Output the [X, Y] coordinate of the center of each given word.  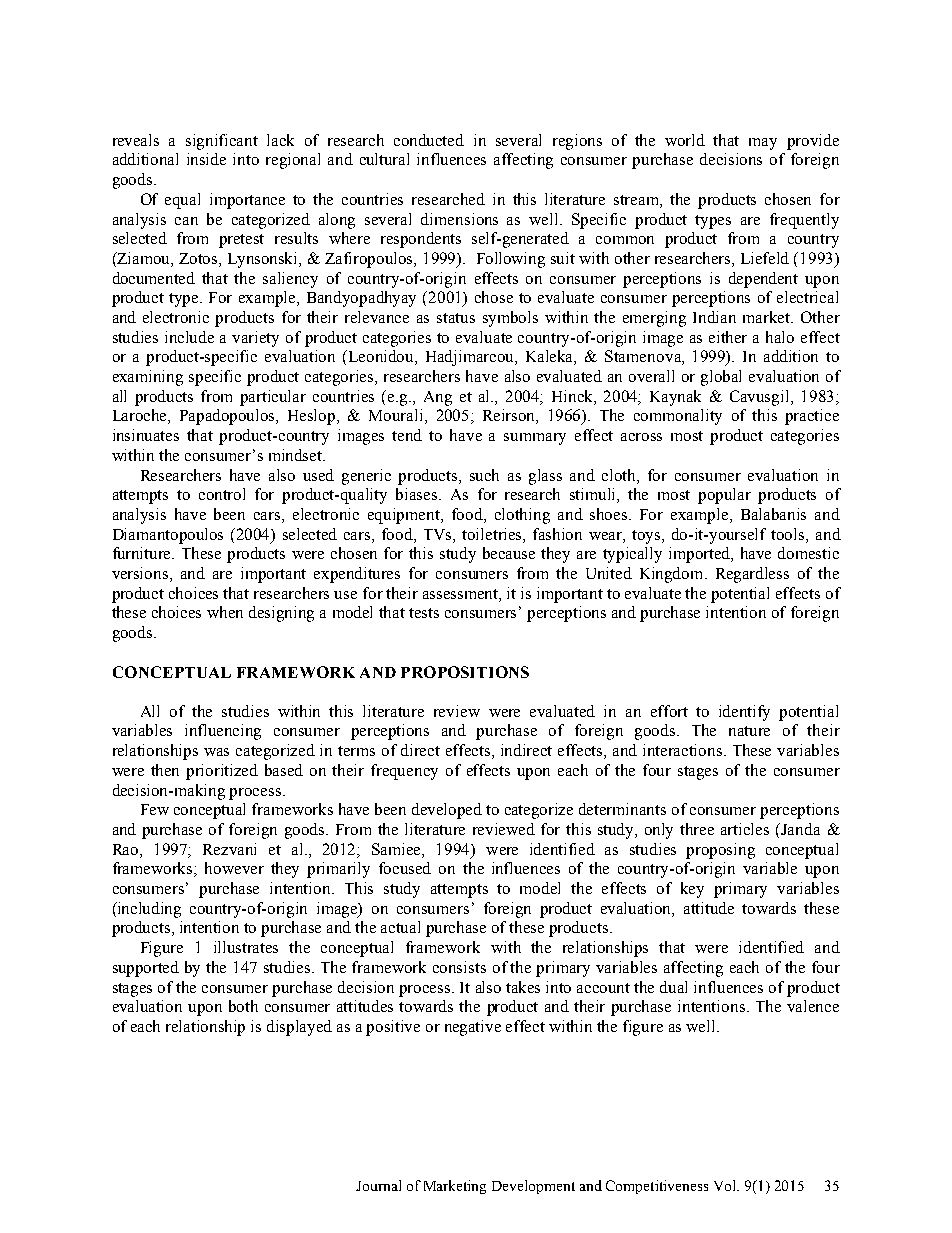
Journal [378, 1185]
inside [206, 159]
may [763, 144]
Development [533, 1187]
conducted [429, 140]
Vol [726, 1185]
